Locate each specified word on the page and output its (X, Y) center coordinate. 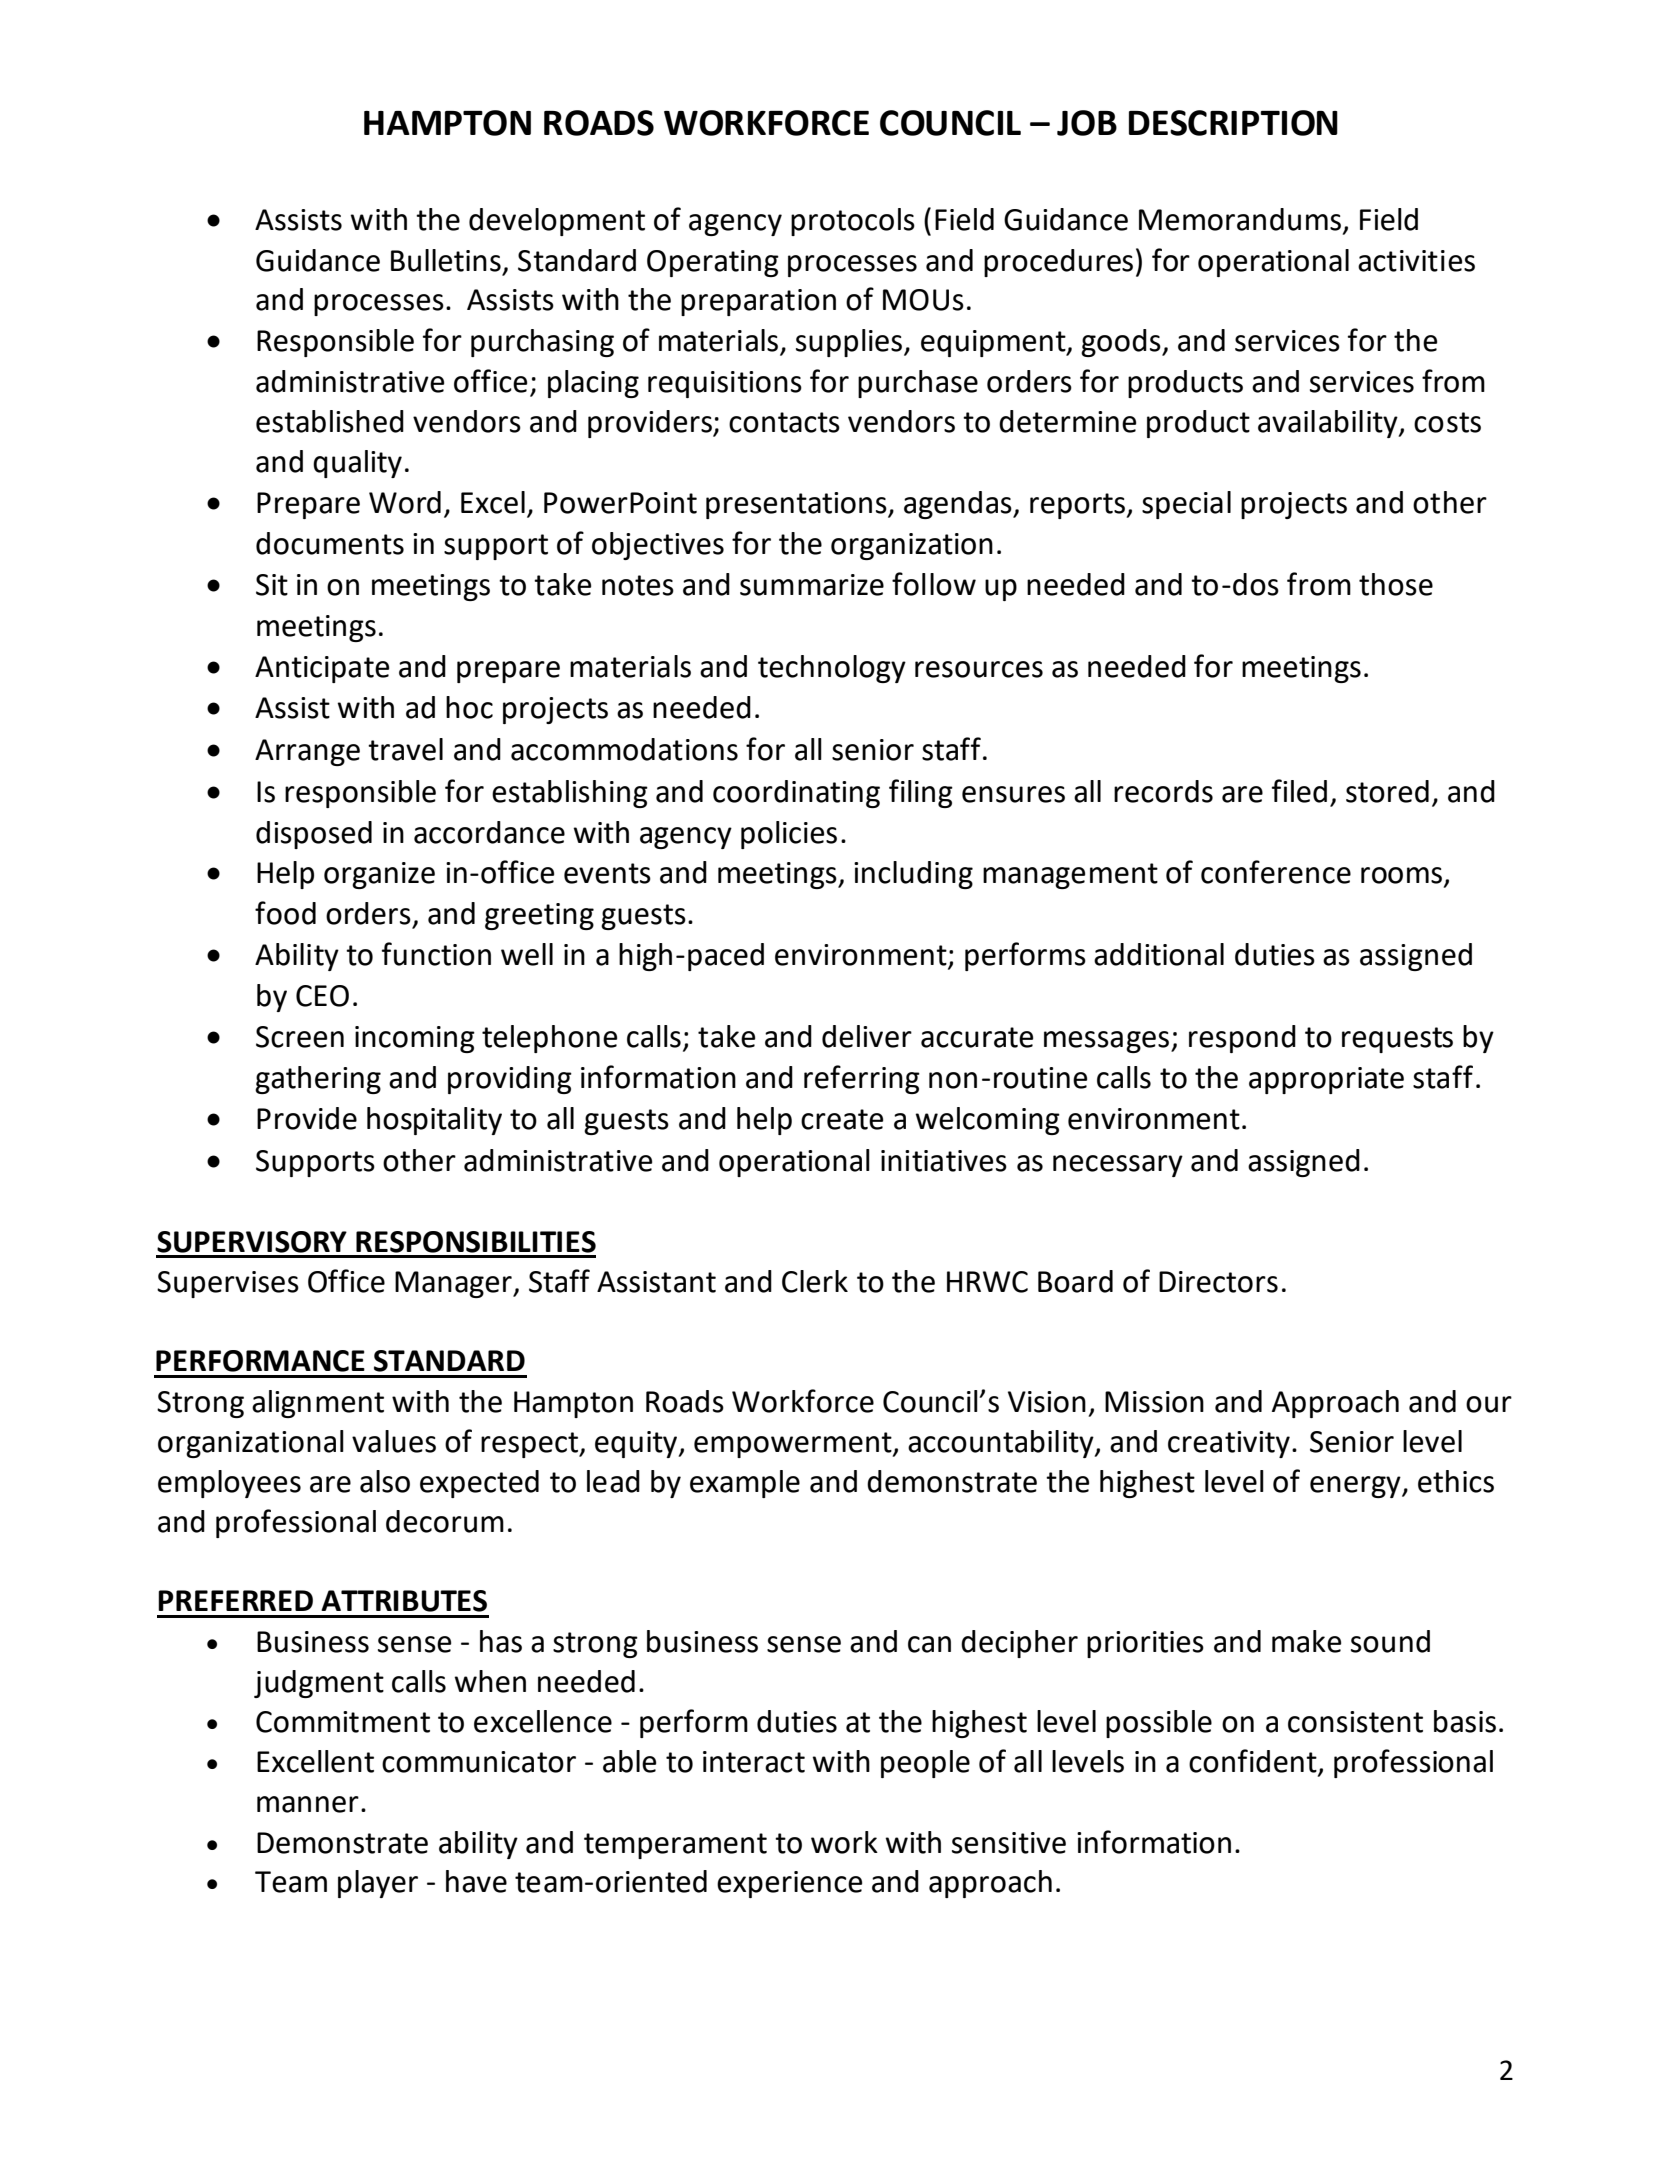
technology (832, 669)
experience (789, 1884)
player (378, 1884)
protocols (853, 222)
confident (1254, 1762)
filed (1299, 791)
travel (405, 749)
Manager (454, 1284)
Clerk (815, 1281)
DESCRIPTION (1233, 123)
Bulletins (446, 260)
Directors (1218, 1282)
